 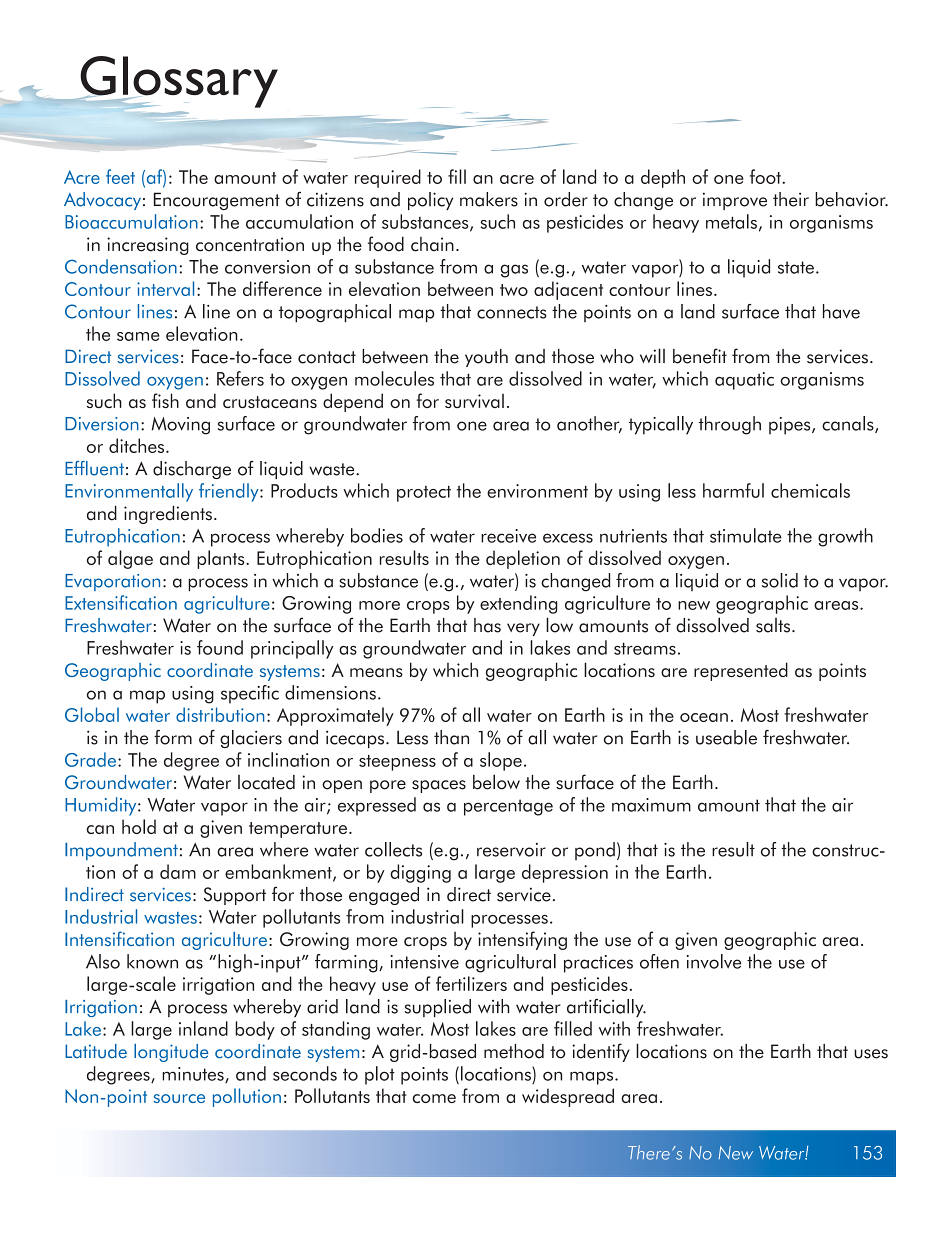 I want to click on minutes, so click(x=194, y=1075).
